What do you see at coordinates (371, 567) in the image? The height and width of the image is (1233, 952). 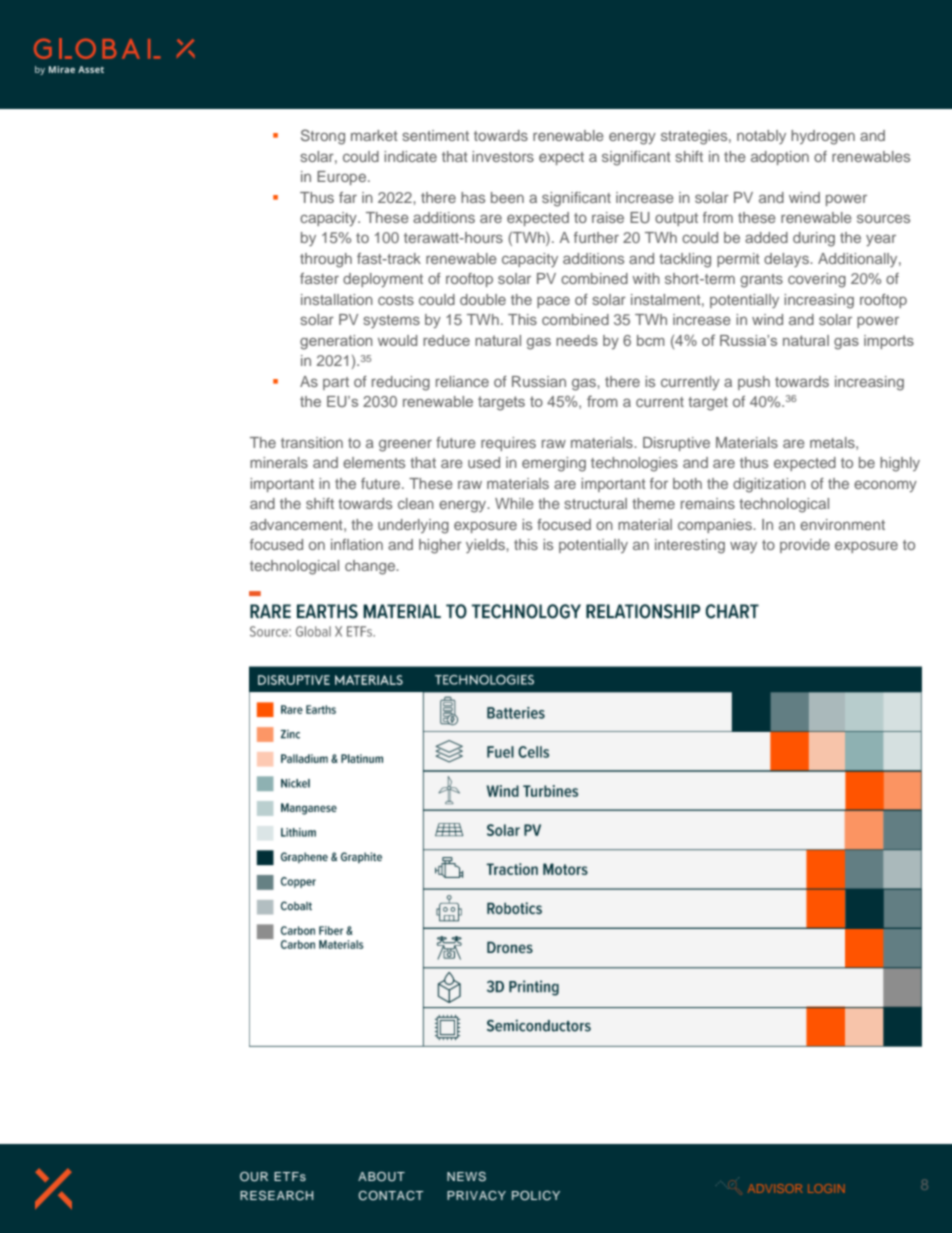 I see `change` at bounding box center [371, 567].
